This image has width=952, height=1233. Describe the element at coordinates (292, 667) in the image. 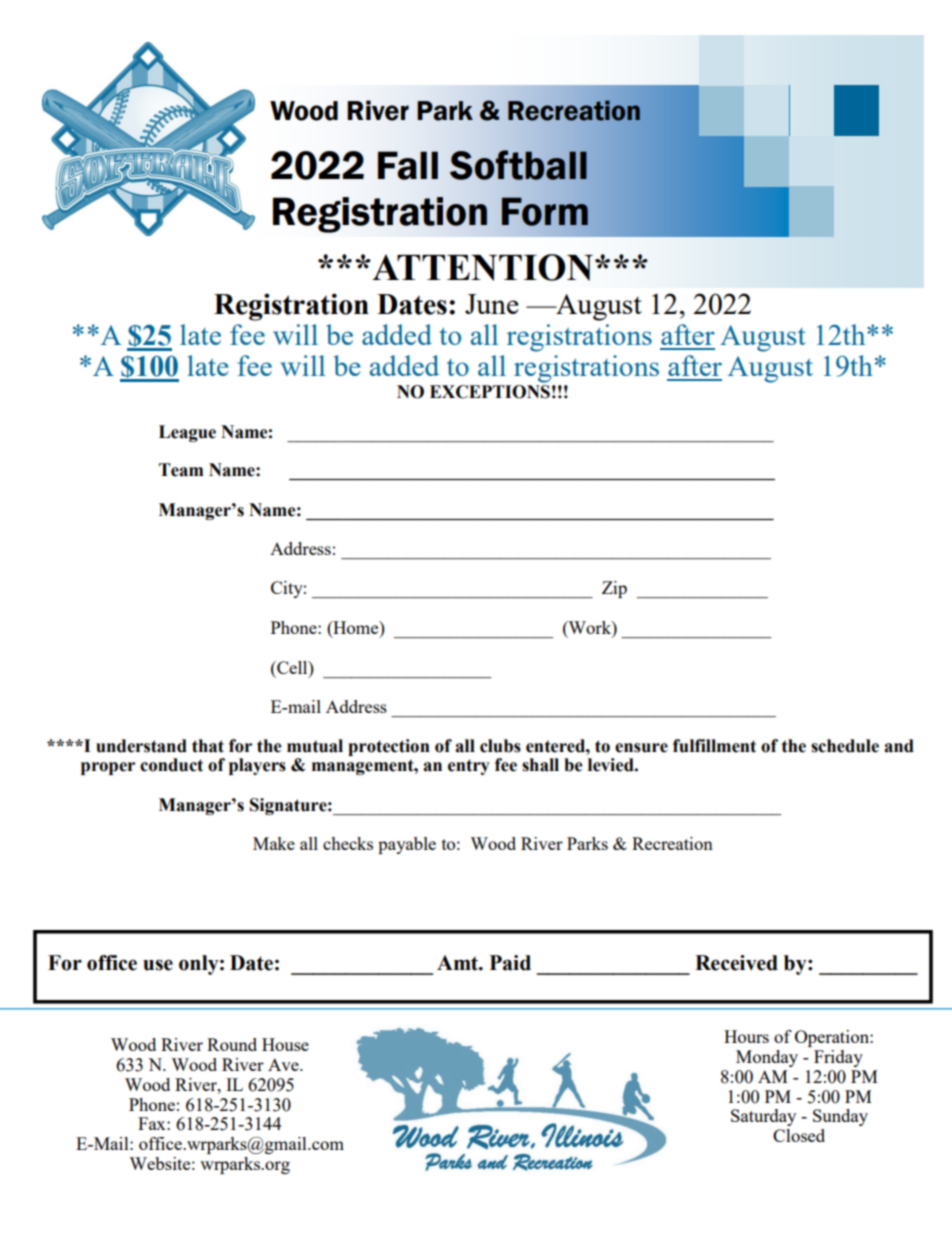

I see `Cell` at that location.
